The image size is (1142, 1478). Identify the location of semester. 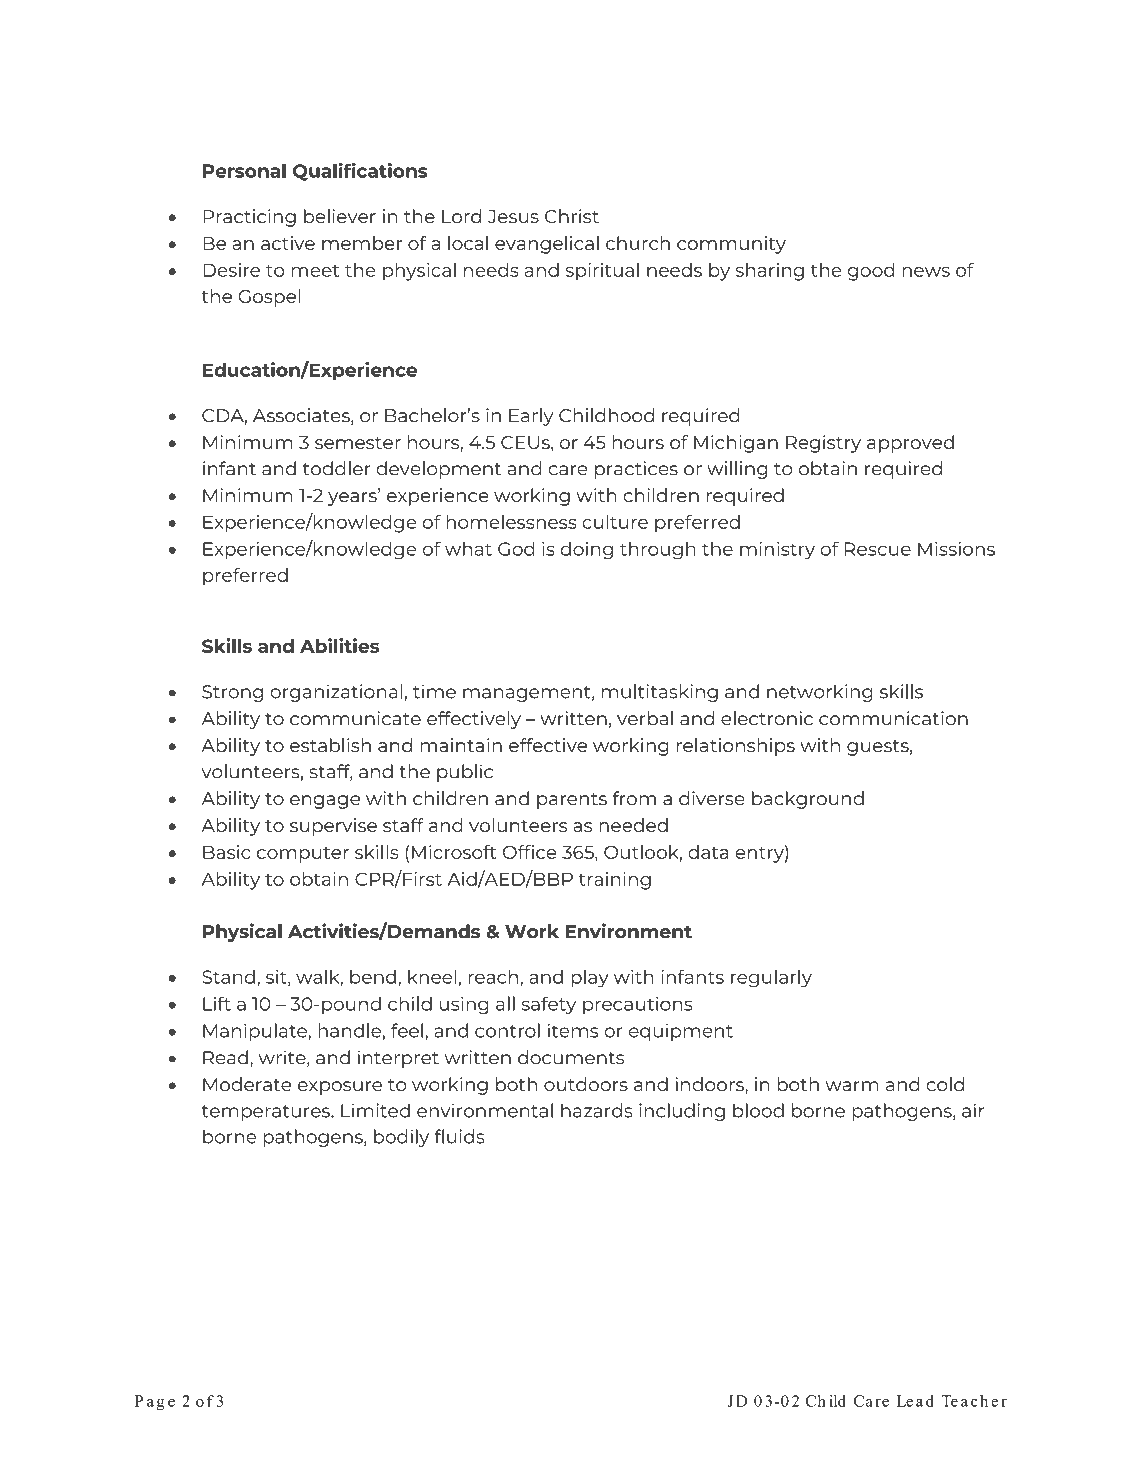
(358, 443).
